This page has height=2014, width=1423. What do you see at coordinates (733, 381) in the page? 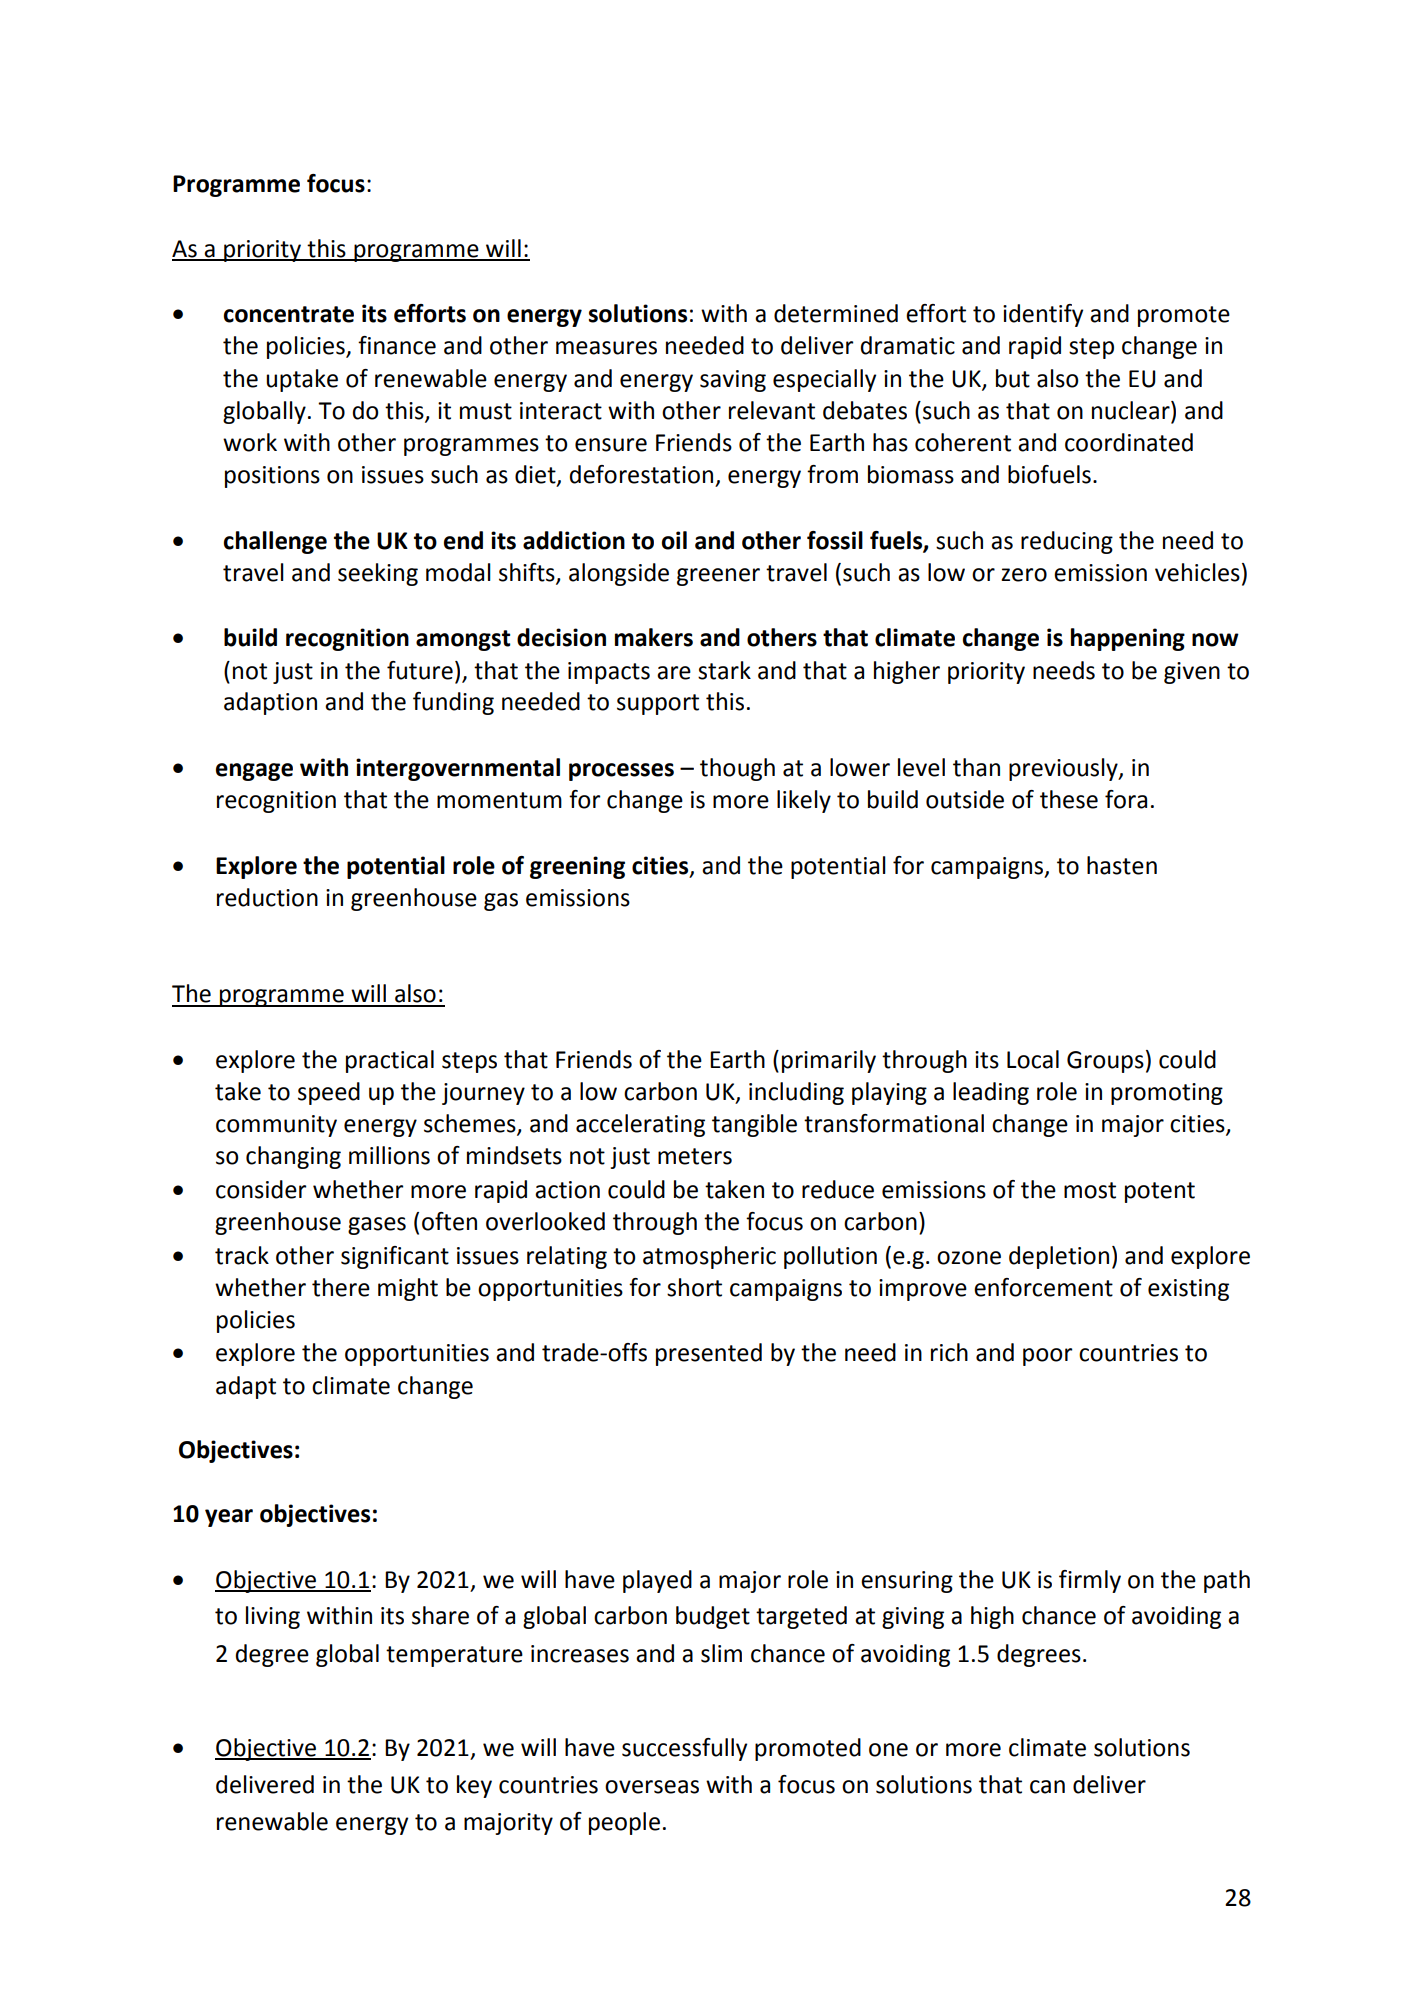
I see `saving` at bounding box center [733, 381].
